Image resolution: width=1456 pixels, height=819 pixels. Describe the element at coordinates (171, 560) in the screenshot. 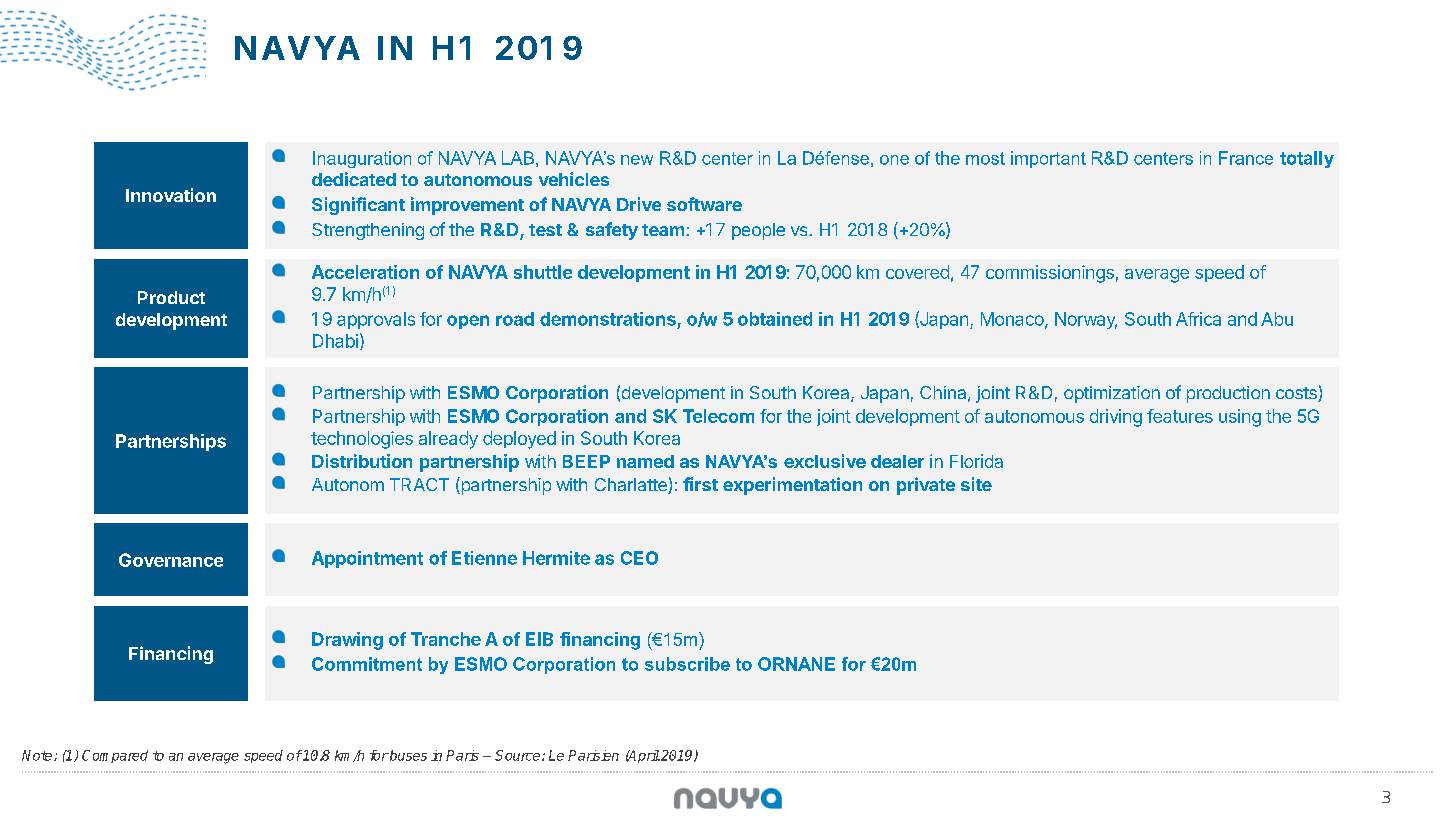

I see `Governance` at that location.
